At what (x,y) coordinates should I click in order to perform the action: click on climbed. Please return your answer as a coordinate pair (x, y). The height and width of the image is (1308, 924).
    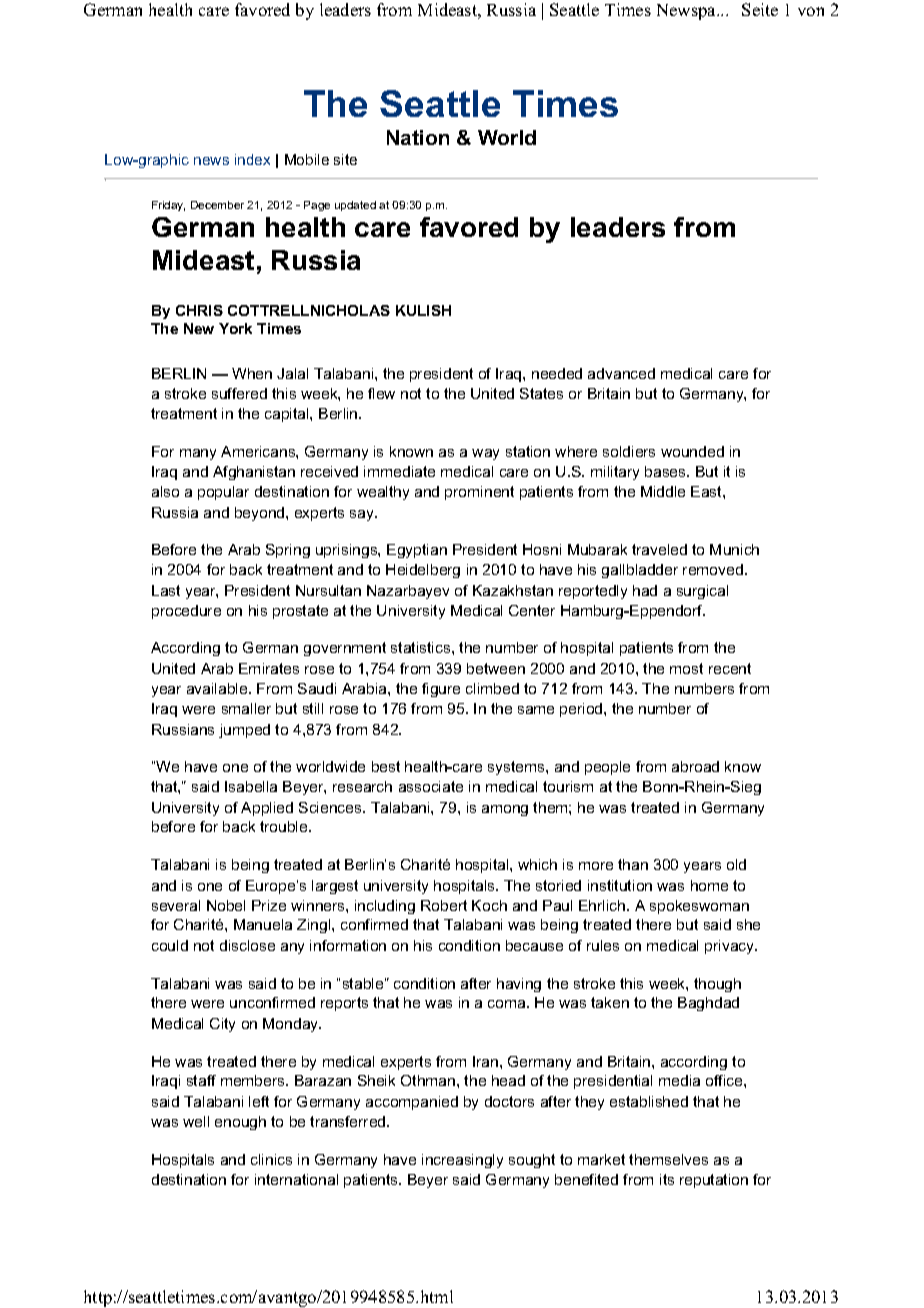
    Looking at the image, I should click on (492, 688).
